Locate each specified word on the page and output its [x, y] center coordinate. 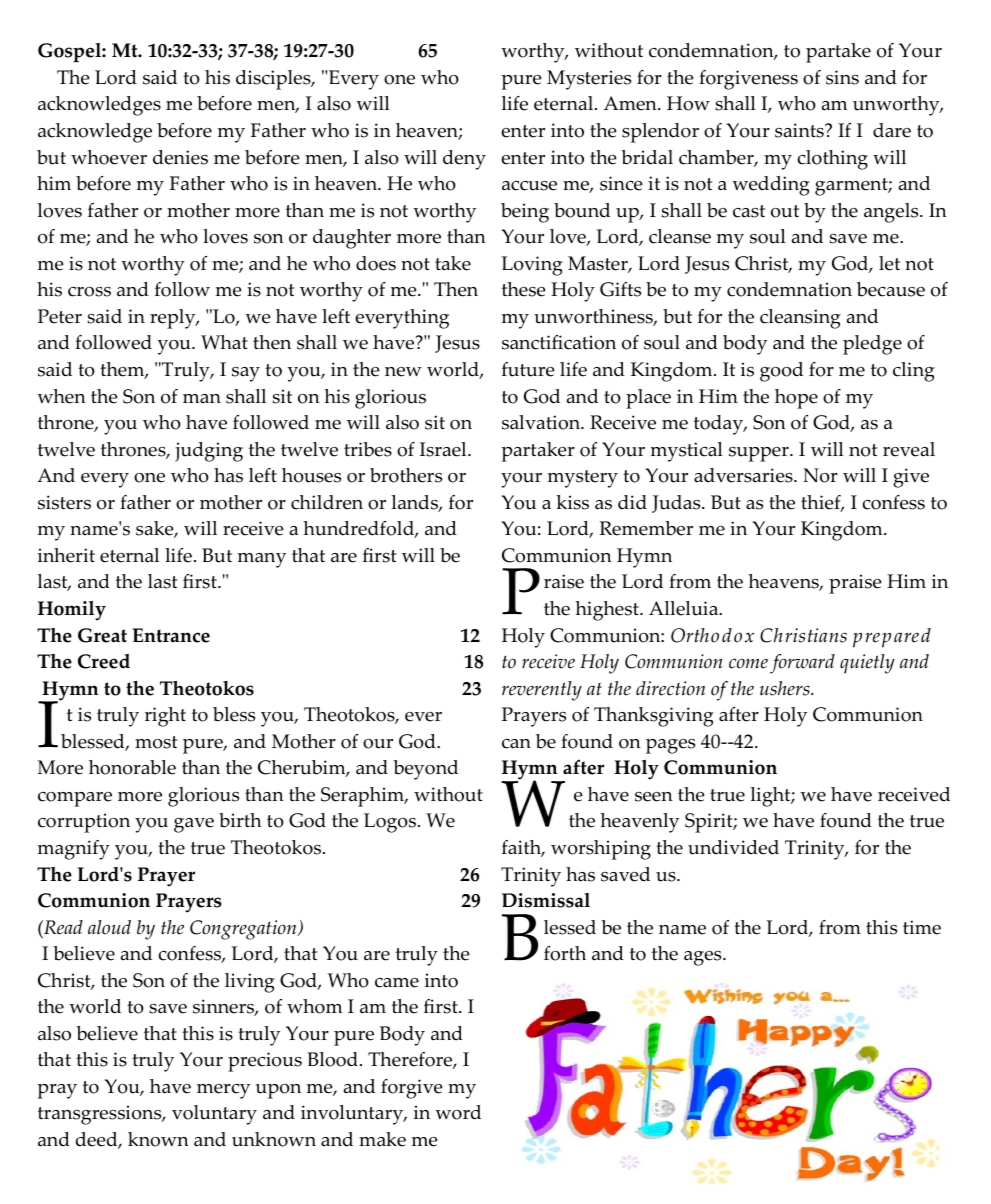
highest [608, 611]
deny [464, 160]
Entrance [171, 635]
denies [180, 157]
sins [842, 77]
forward [802, 664]
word [458, 1112]
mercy [223, 1091]
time [922, 927]
